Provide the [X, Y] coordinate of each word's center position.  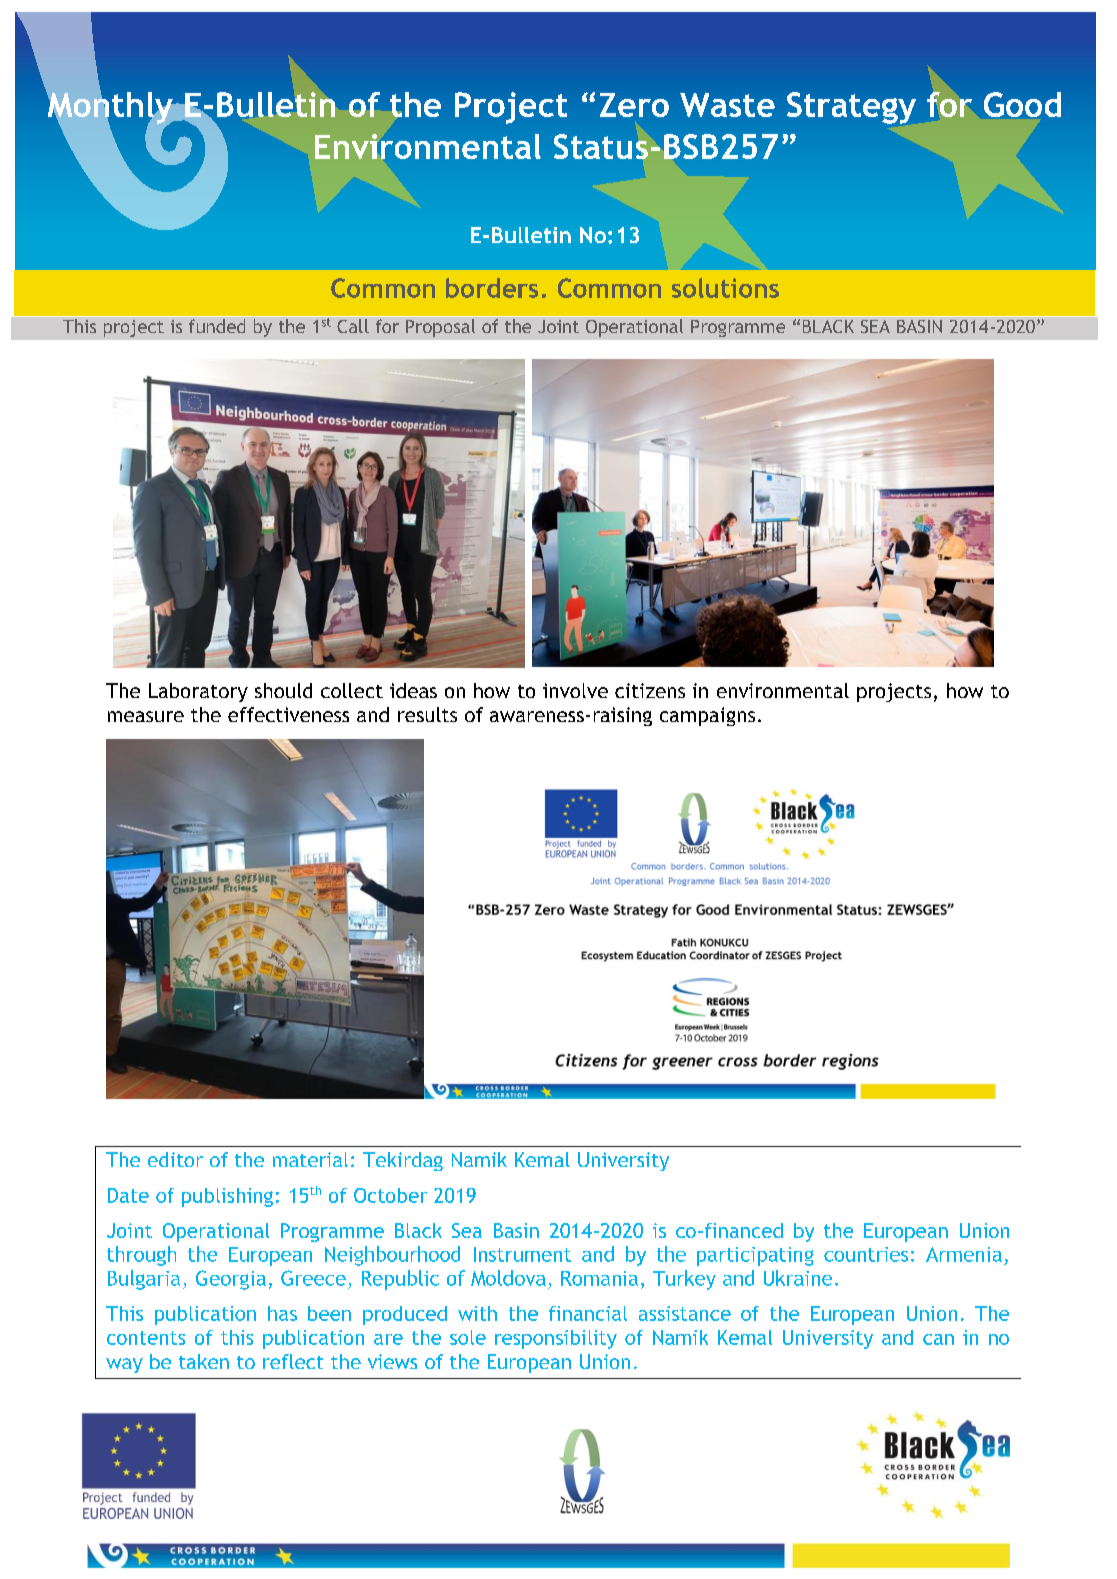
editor [175, 1159]
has [282, 1313]
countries [866, 1254]
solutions [725, 288]
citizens [650, 690]
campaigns [707, 716]
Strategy [851, 108]
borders [492, 288]
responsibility [556, 1339]
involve [575, 690]
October [390, 1195]
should [283, 690]
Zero [634, 105]
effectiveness [288, 714]
